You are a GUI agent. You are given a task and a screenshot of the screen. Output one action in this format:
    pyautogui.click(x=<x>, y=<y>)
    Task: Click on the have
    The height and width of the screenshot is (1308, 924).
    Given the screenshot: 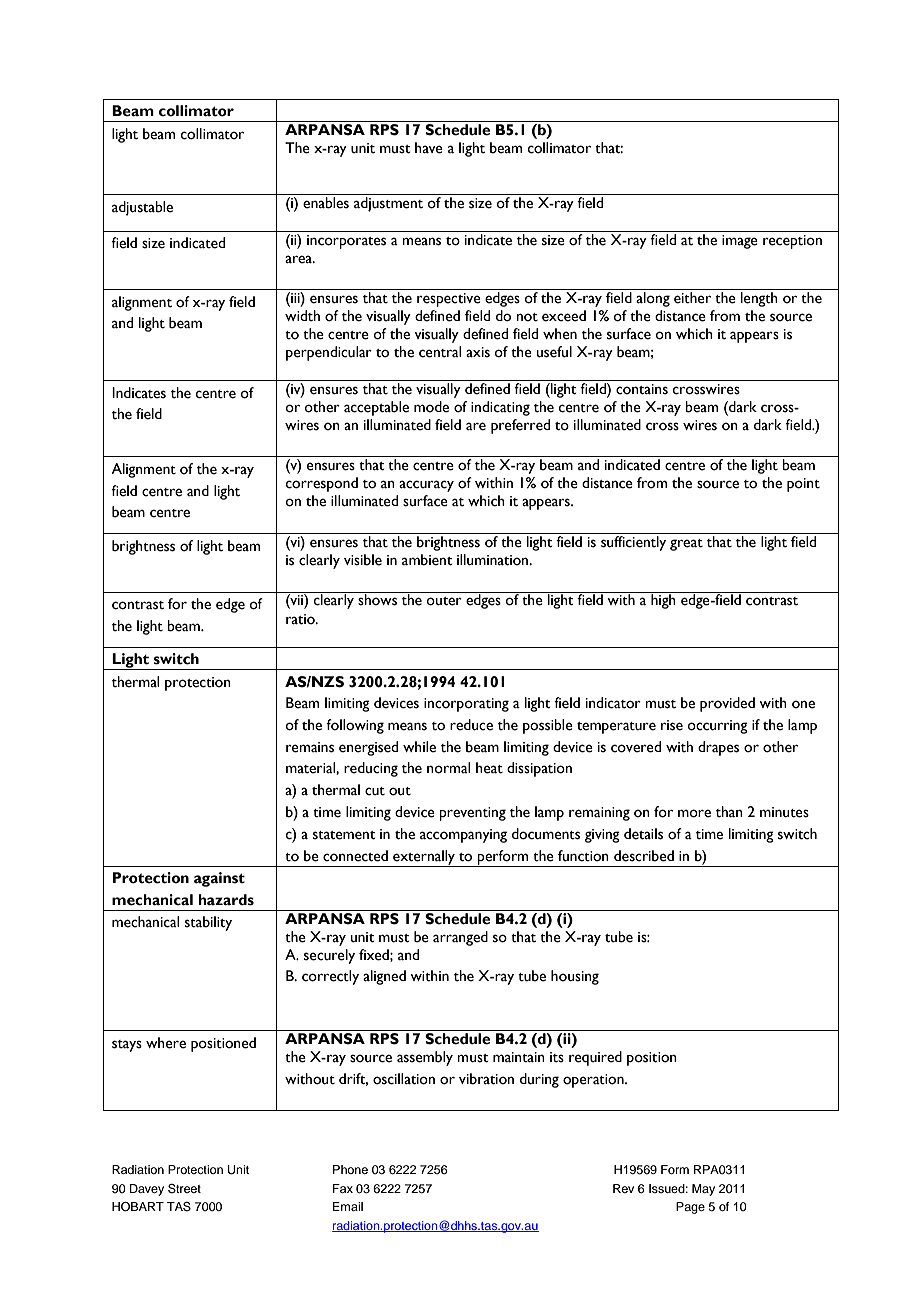 What is the action you would take?
    pyautogui.click(x=429, y=148)
